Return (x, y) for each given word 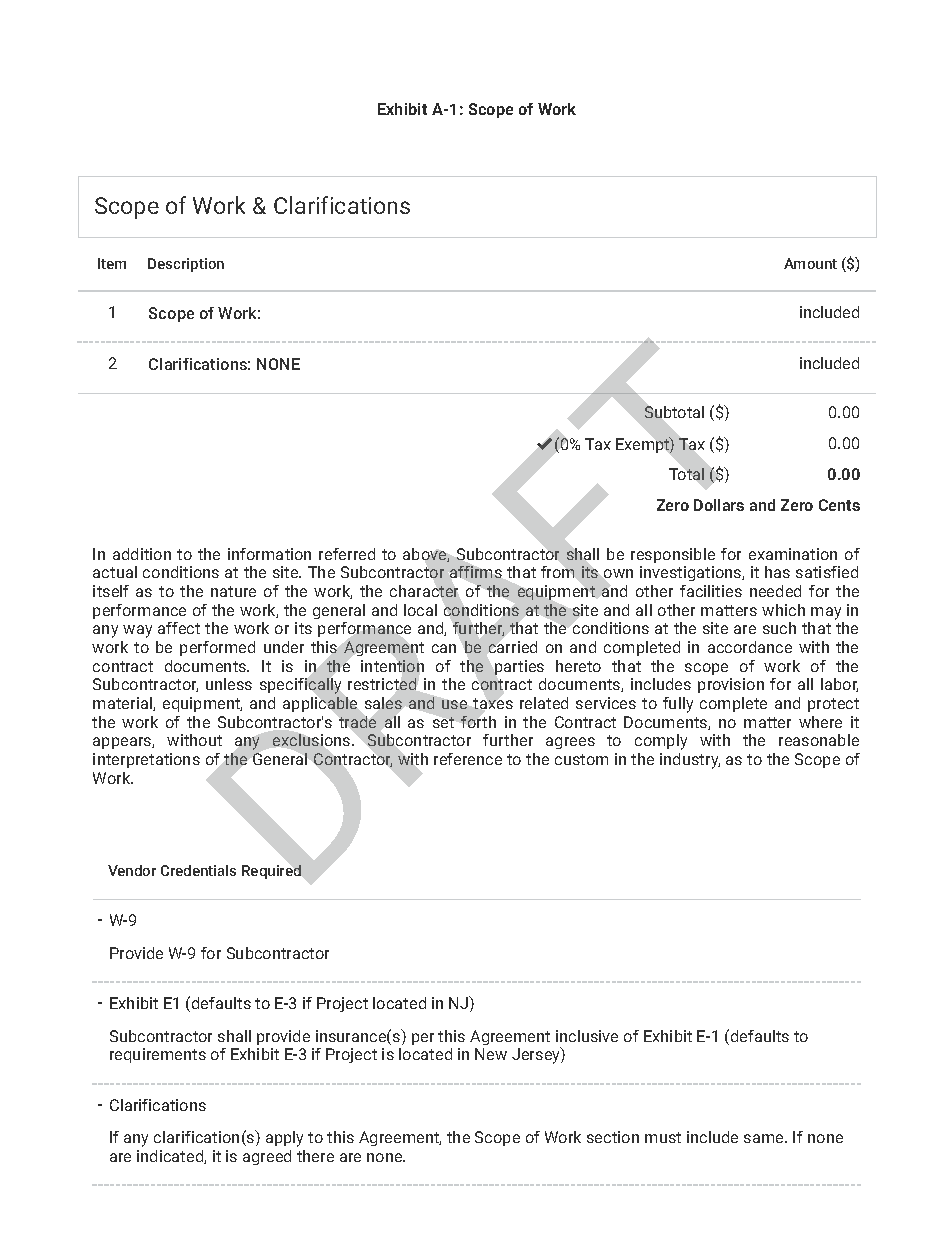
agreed (267, 1157)
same (765, 1138)
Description (186, 265)
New (491, 1054)
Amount (810, 263)
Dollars (719, 505)
